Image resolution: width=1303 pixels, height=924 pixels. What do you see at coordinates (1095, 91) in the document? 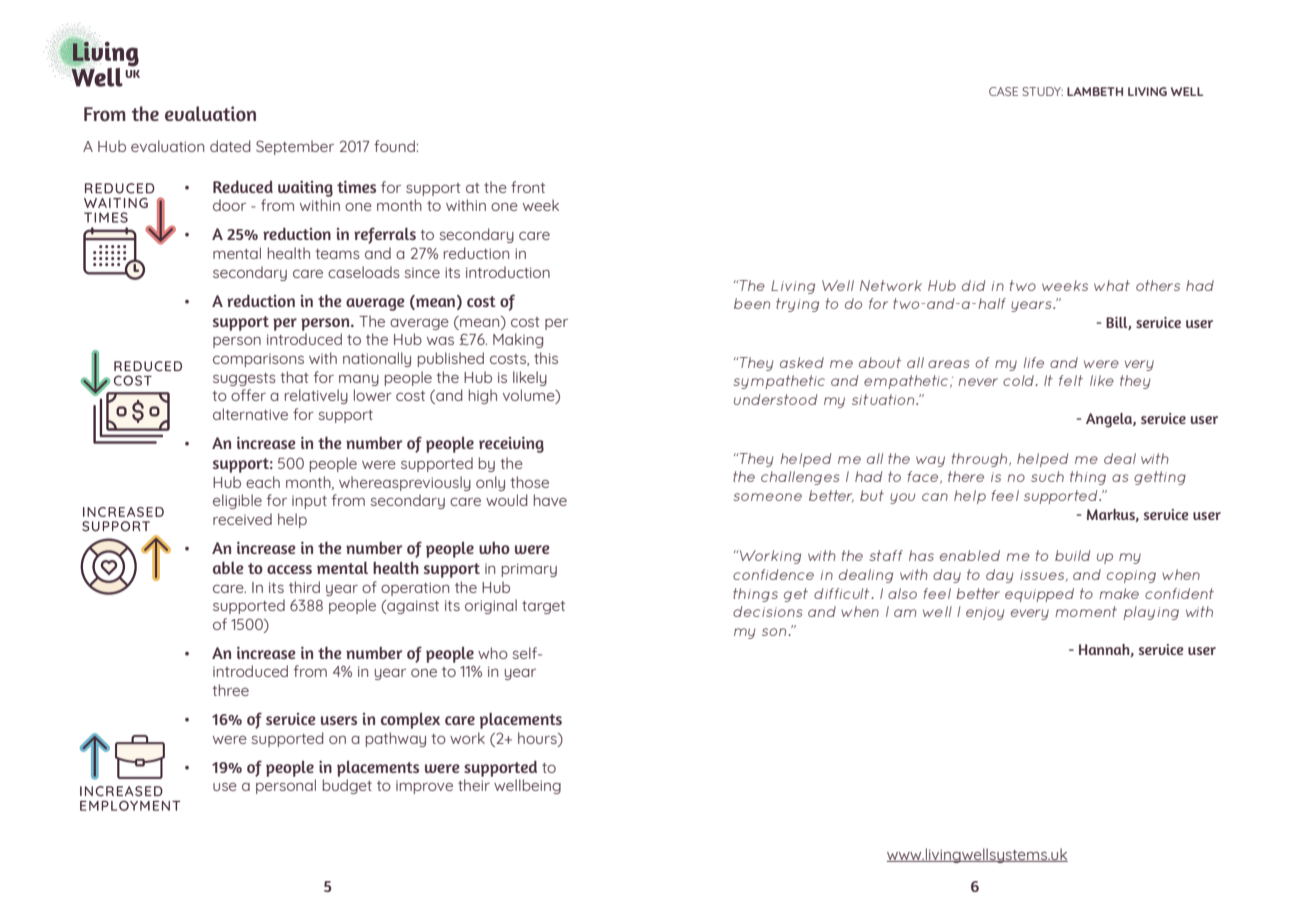
I see `LAMBETH` at bounding box center [1095, 91].
